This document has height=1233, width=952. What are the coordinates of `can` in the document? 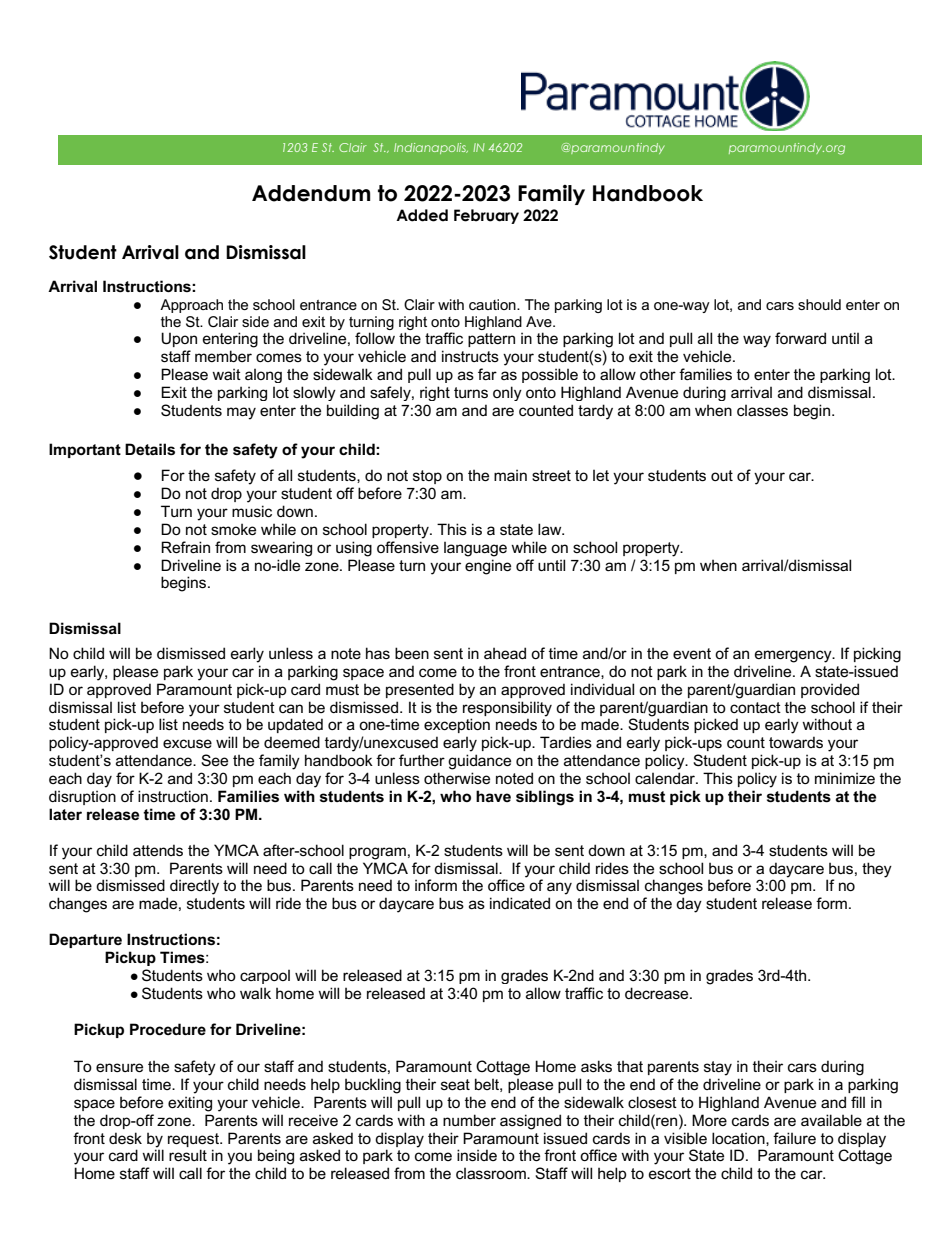 It's located at (291, 708).
